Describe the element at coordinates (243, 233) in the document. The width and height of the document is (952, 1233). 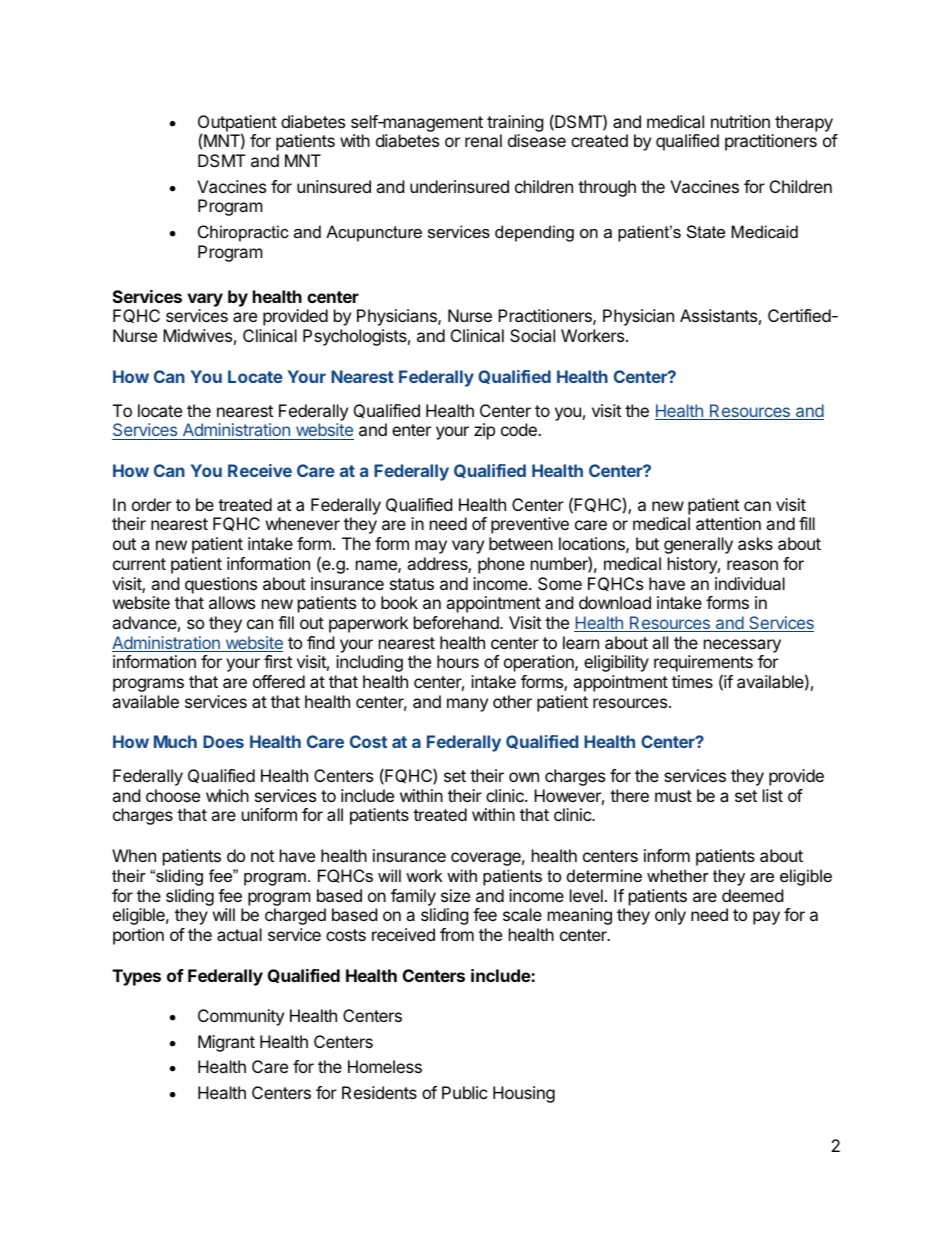
I see `Chiropractic` at that location.
